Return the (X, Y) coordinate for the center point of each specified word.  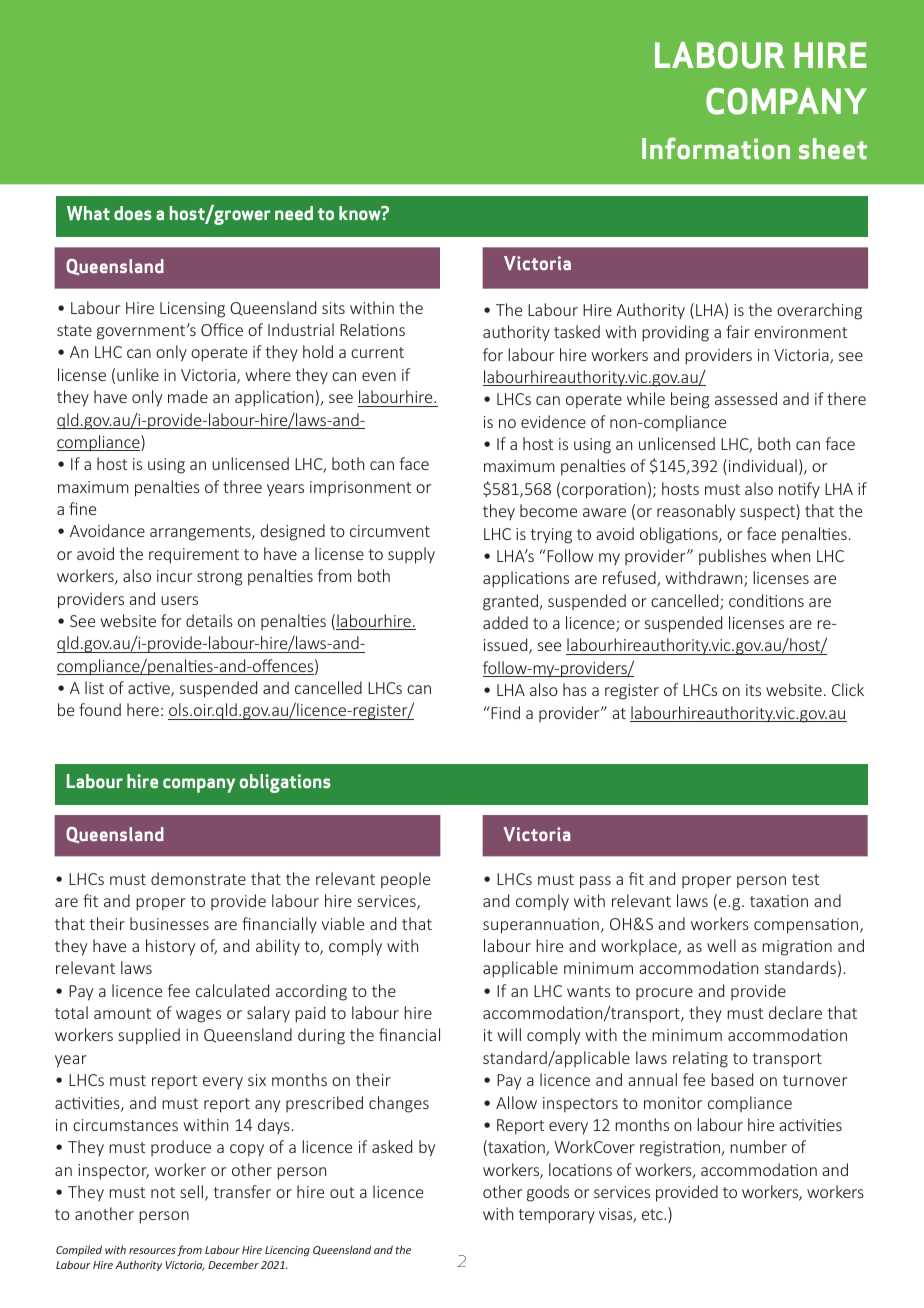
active (150, 689)
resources (152, 1251)
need (294, 213)
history (170, 947)
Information (716, 148)
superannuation (541, 926)
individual (763, 465)
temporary (557, 1216)
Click (848, 689)
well (721, 945)
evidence (553, 421)
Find (504, 712)
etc (653, 1214)
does (133, 213)
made (188, 396)
